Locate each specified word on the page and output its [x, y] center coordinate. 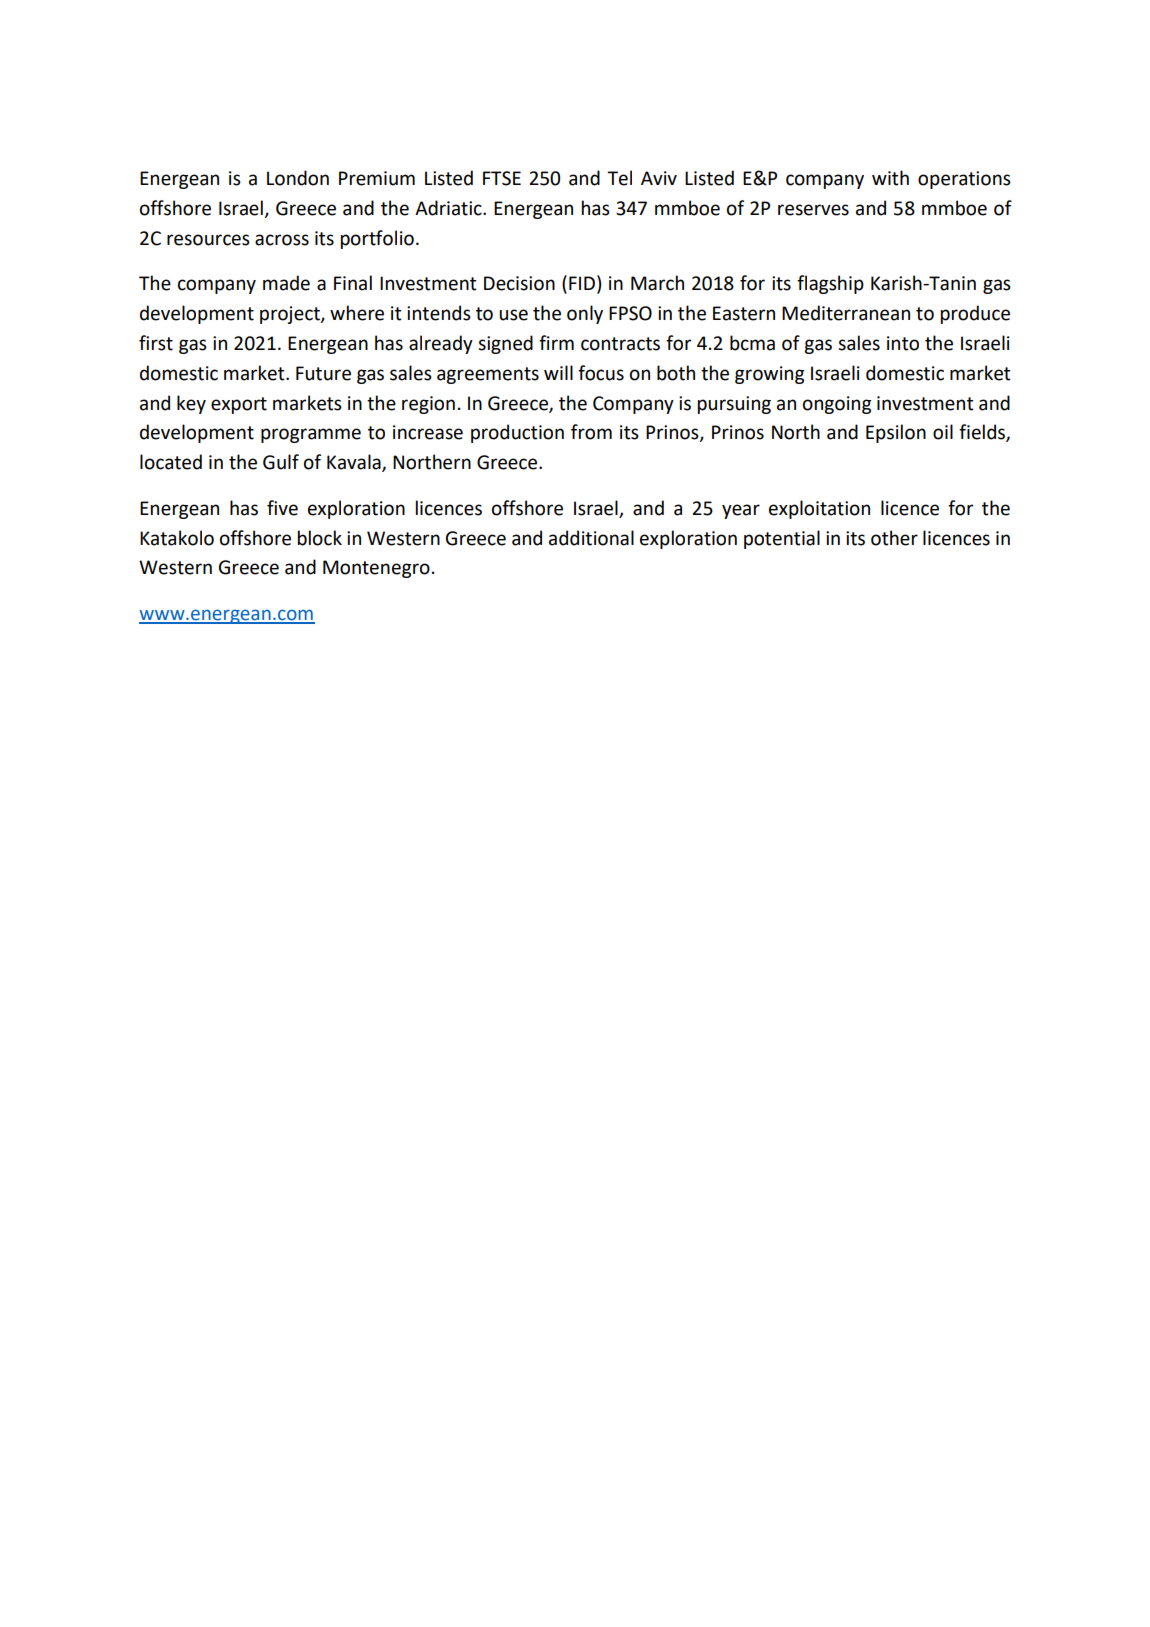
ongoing [837, 405]
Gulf [281, 462]
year [741, 511]
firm [556, 342]
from [591, 432]
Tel [619, 178]
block [320, 538]
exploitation [819, 509]
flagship [830, 284]
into [903, 343]
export [239, 405]
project [291, 315]
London [298, 178]
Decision [519, 283]
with [890, 178]
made [286, 283]
